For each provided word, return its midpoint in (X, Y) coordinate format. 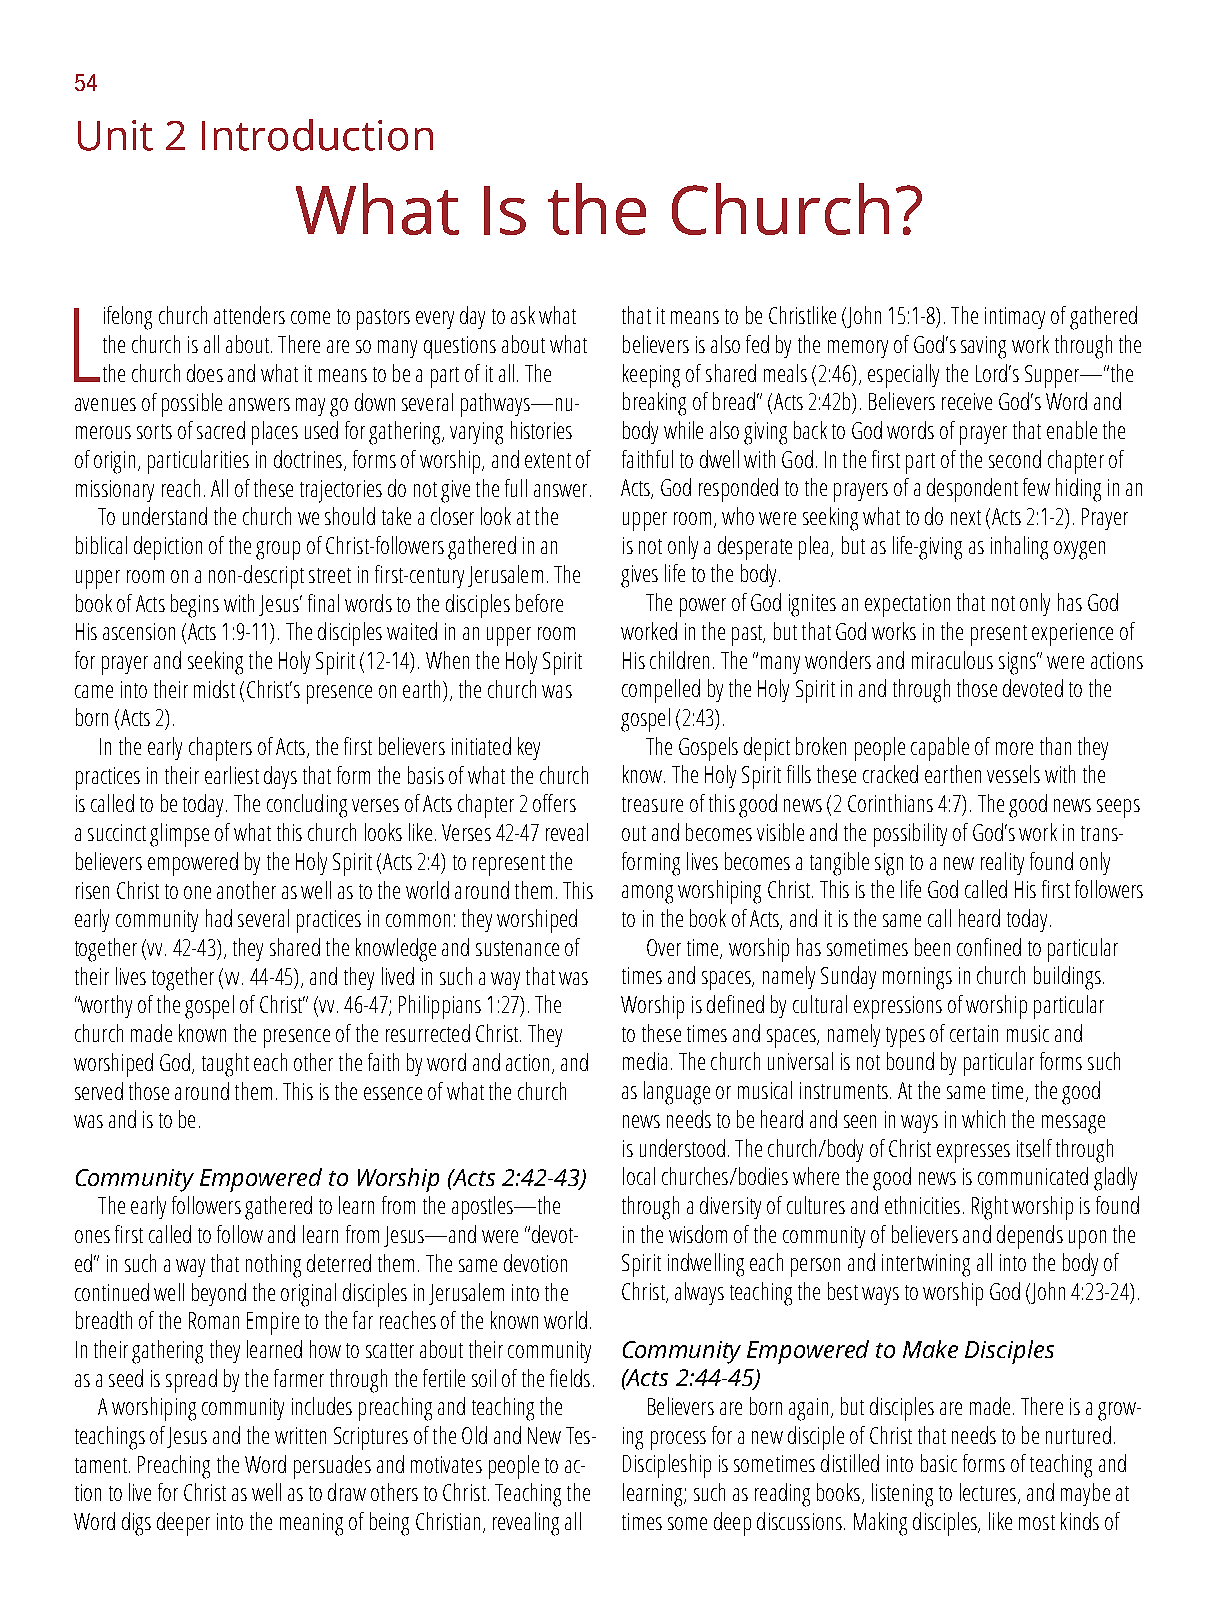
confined (989, 947)
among (647, 894)
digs (136, 1524)
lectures (988, 1492)
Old (474, 1435)
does (205, 373)
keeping (651, 376)
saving (983, 347)
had (219, 918)
